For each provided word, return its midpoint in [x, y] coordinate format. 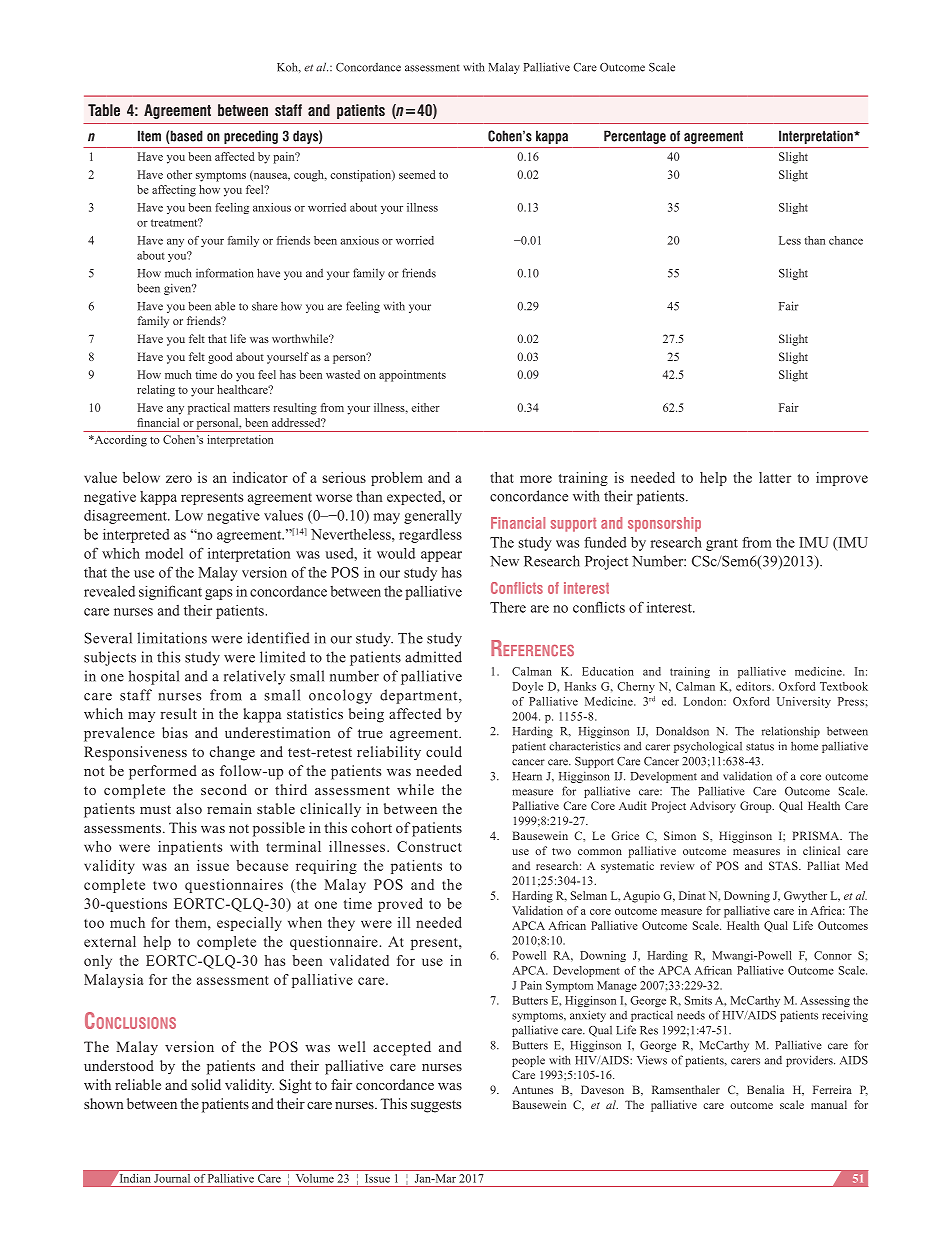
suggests [436, 1106]
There [508, 607]
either [426, 407]
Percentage [635, 137]
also [189, 808]
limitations [172, 638]
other [179, 174]
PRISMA [817, 835]
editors [754, 686]
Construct [429, 846]
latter [775, 477]
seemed [417, 174]
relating [156, 391]
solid [206, 1084]
